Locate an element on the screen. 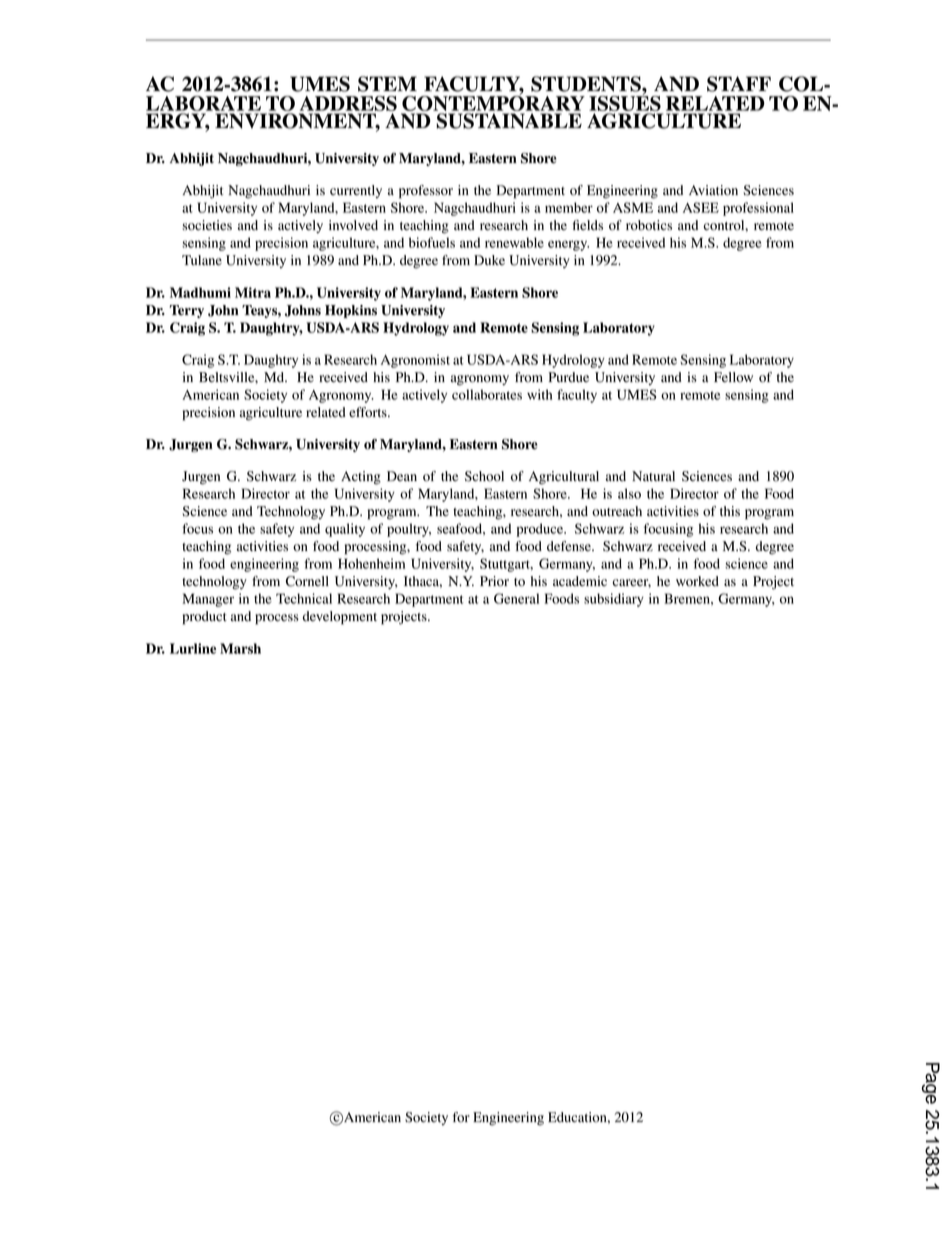  STUDENTS is located at coordinates (587, 84).
